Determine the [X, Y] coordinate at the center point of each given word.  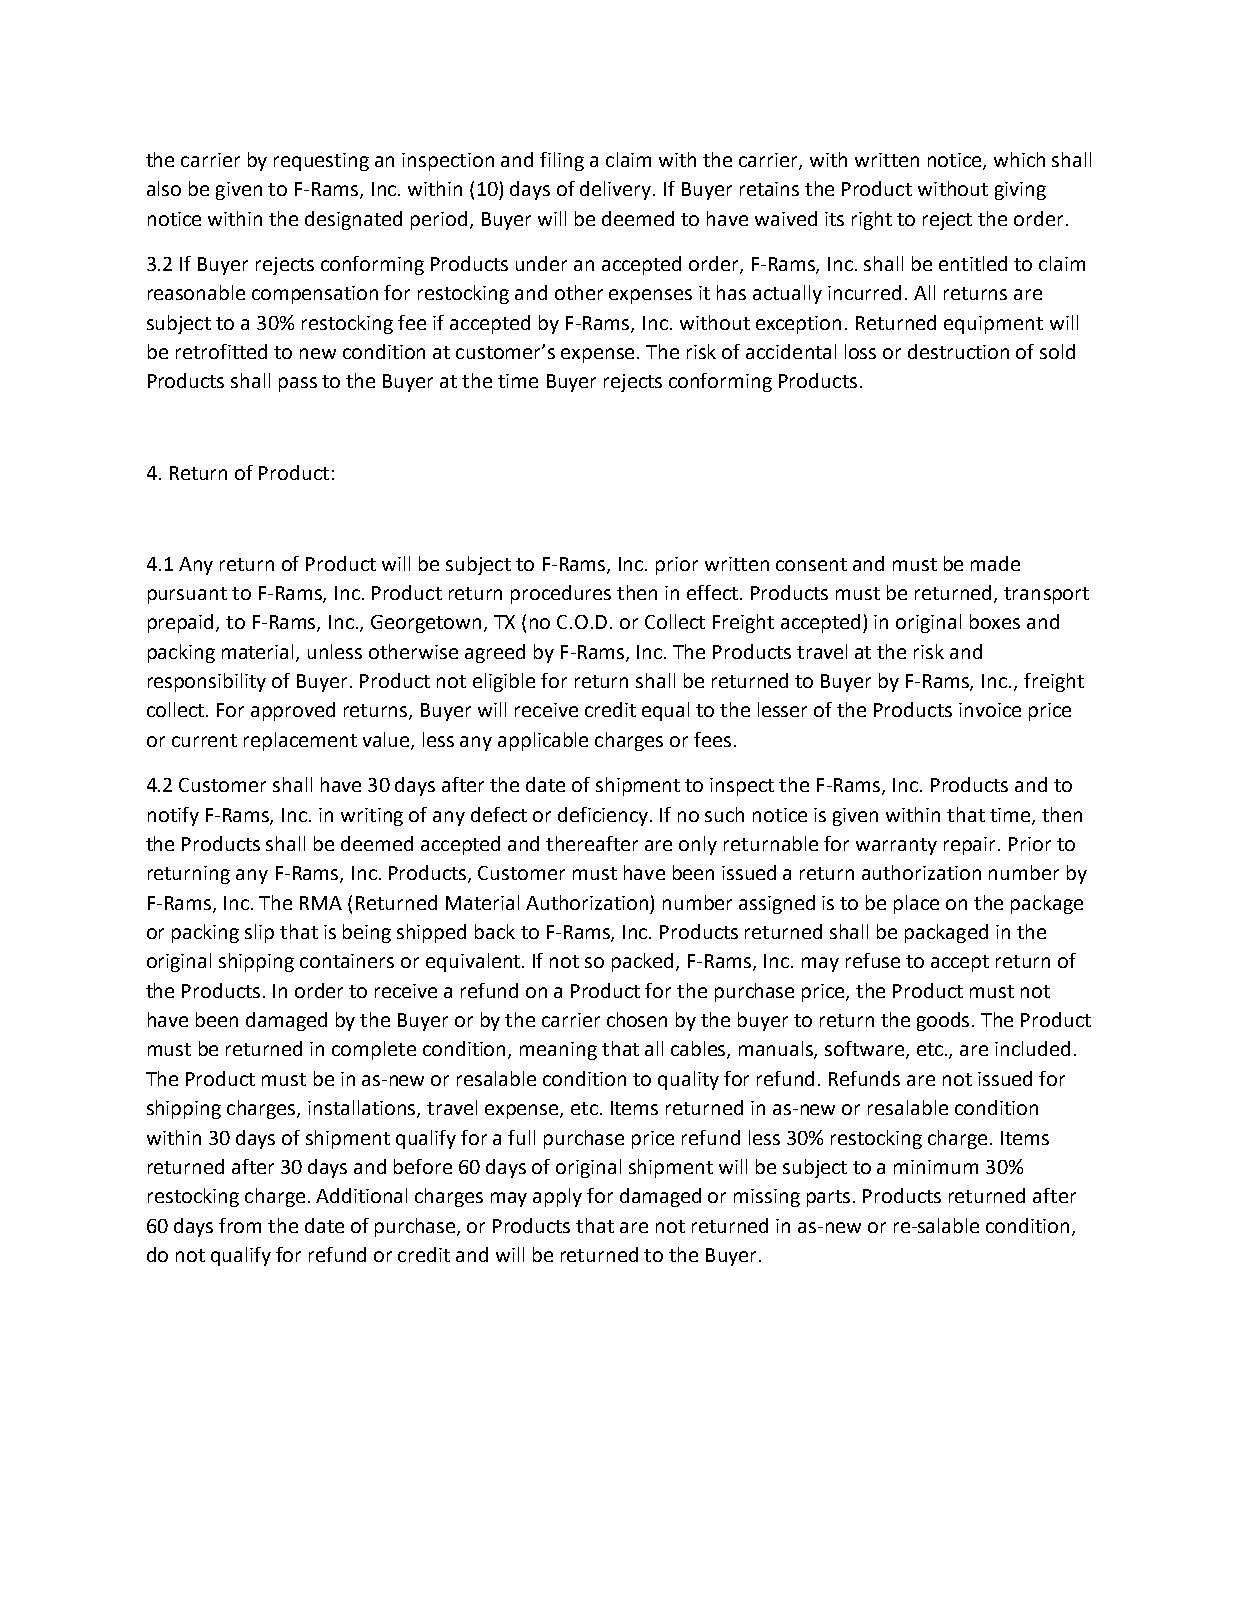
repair [971, 846]
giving [1020, 191]
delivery [617, 190]
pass [298, 384]
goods [945, 1021]
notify [173, 816]
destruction [958, 351]
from [240, 1225]
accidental [791, 351]
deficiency [604, 816]
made [995, 563]
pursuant [187, 595]
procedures [561, 594]
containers [347, 961]
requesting [321, 162]
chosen [637, 1019]
